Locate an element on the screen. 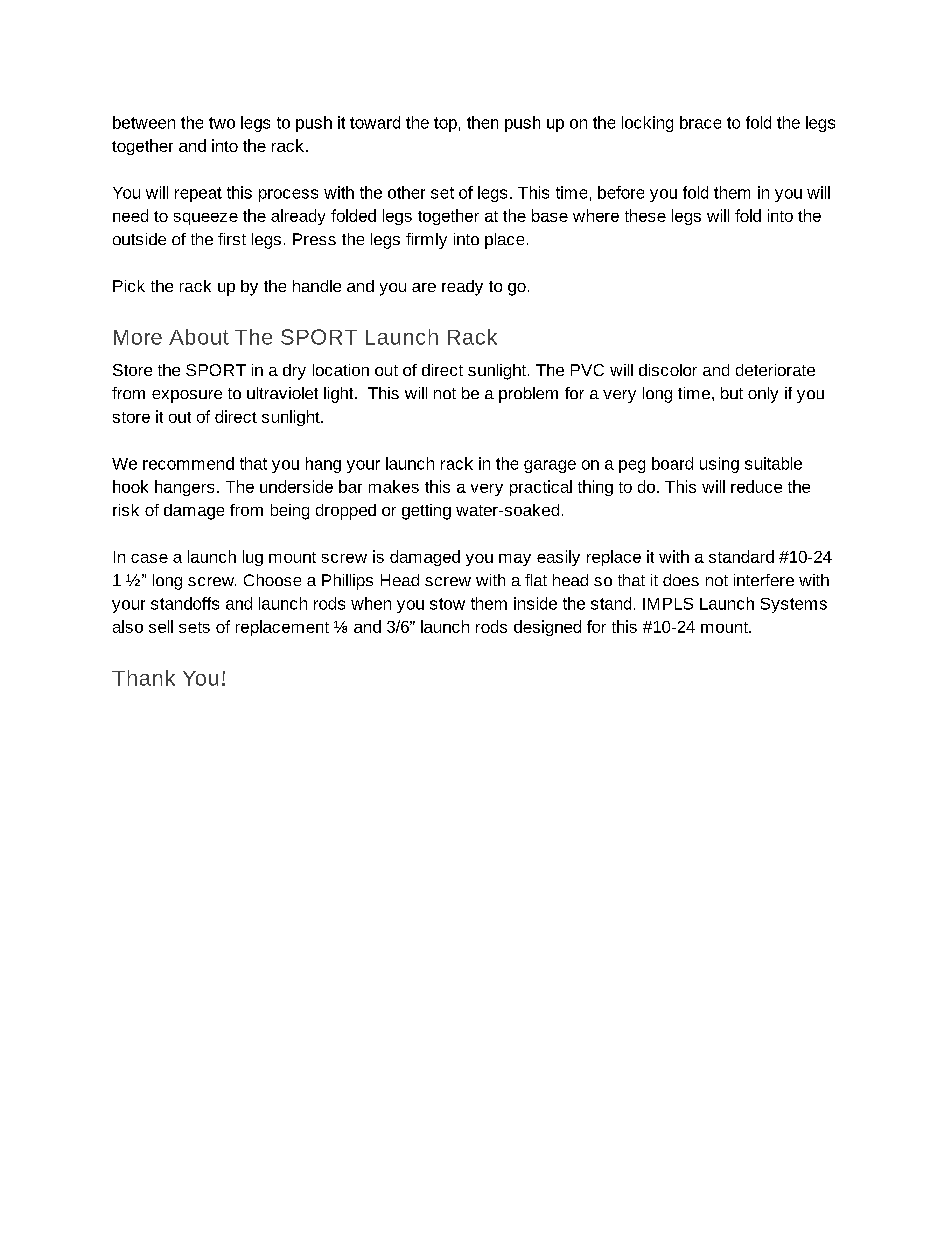 The height and width of the screenshot is (1233, 952). top is located at coordinates (445, 124).
